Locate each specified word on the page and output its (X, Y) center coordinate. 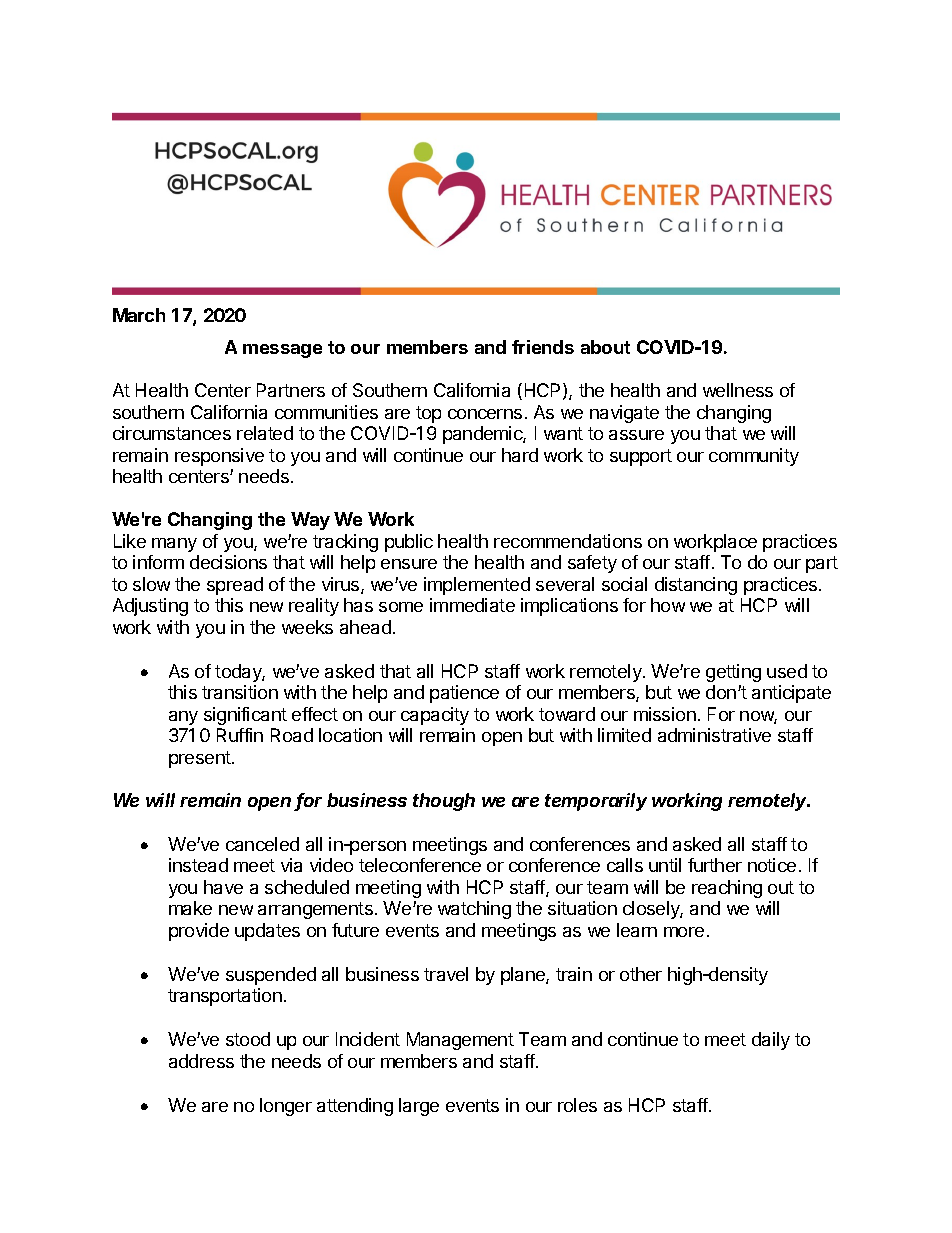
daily (771, 1041)
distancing (696, 586)
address (201, 1061)
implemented (477, 586)
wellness (738, 390)
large (419, 1107)
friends (543, 347)
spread (235, 586)
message (282, 351)
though (444, 802)
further (715, 865)
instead (198, 865)
